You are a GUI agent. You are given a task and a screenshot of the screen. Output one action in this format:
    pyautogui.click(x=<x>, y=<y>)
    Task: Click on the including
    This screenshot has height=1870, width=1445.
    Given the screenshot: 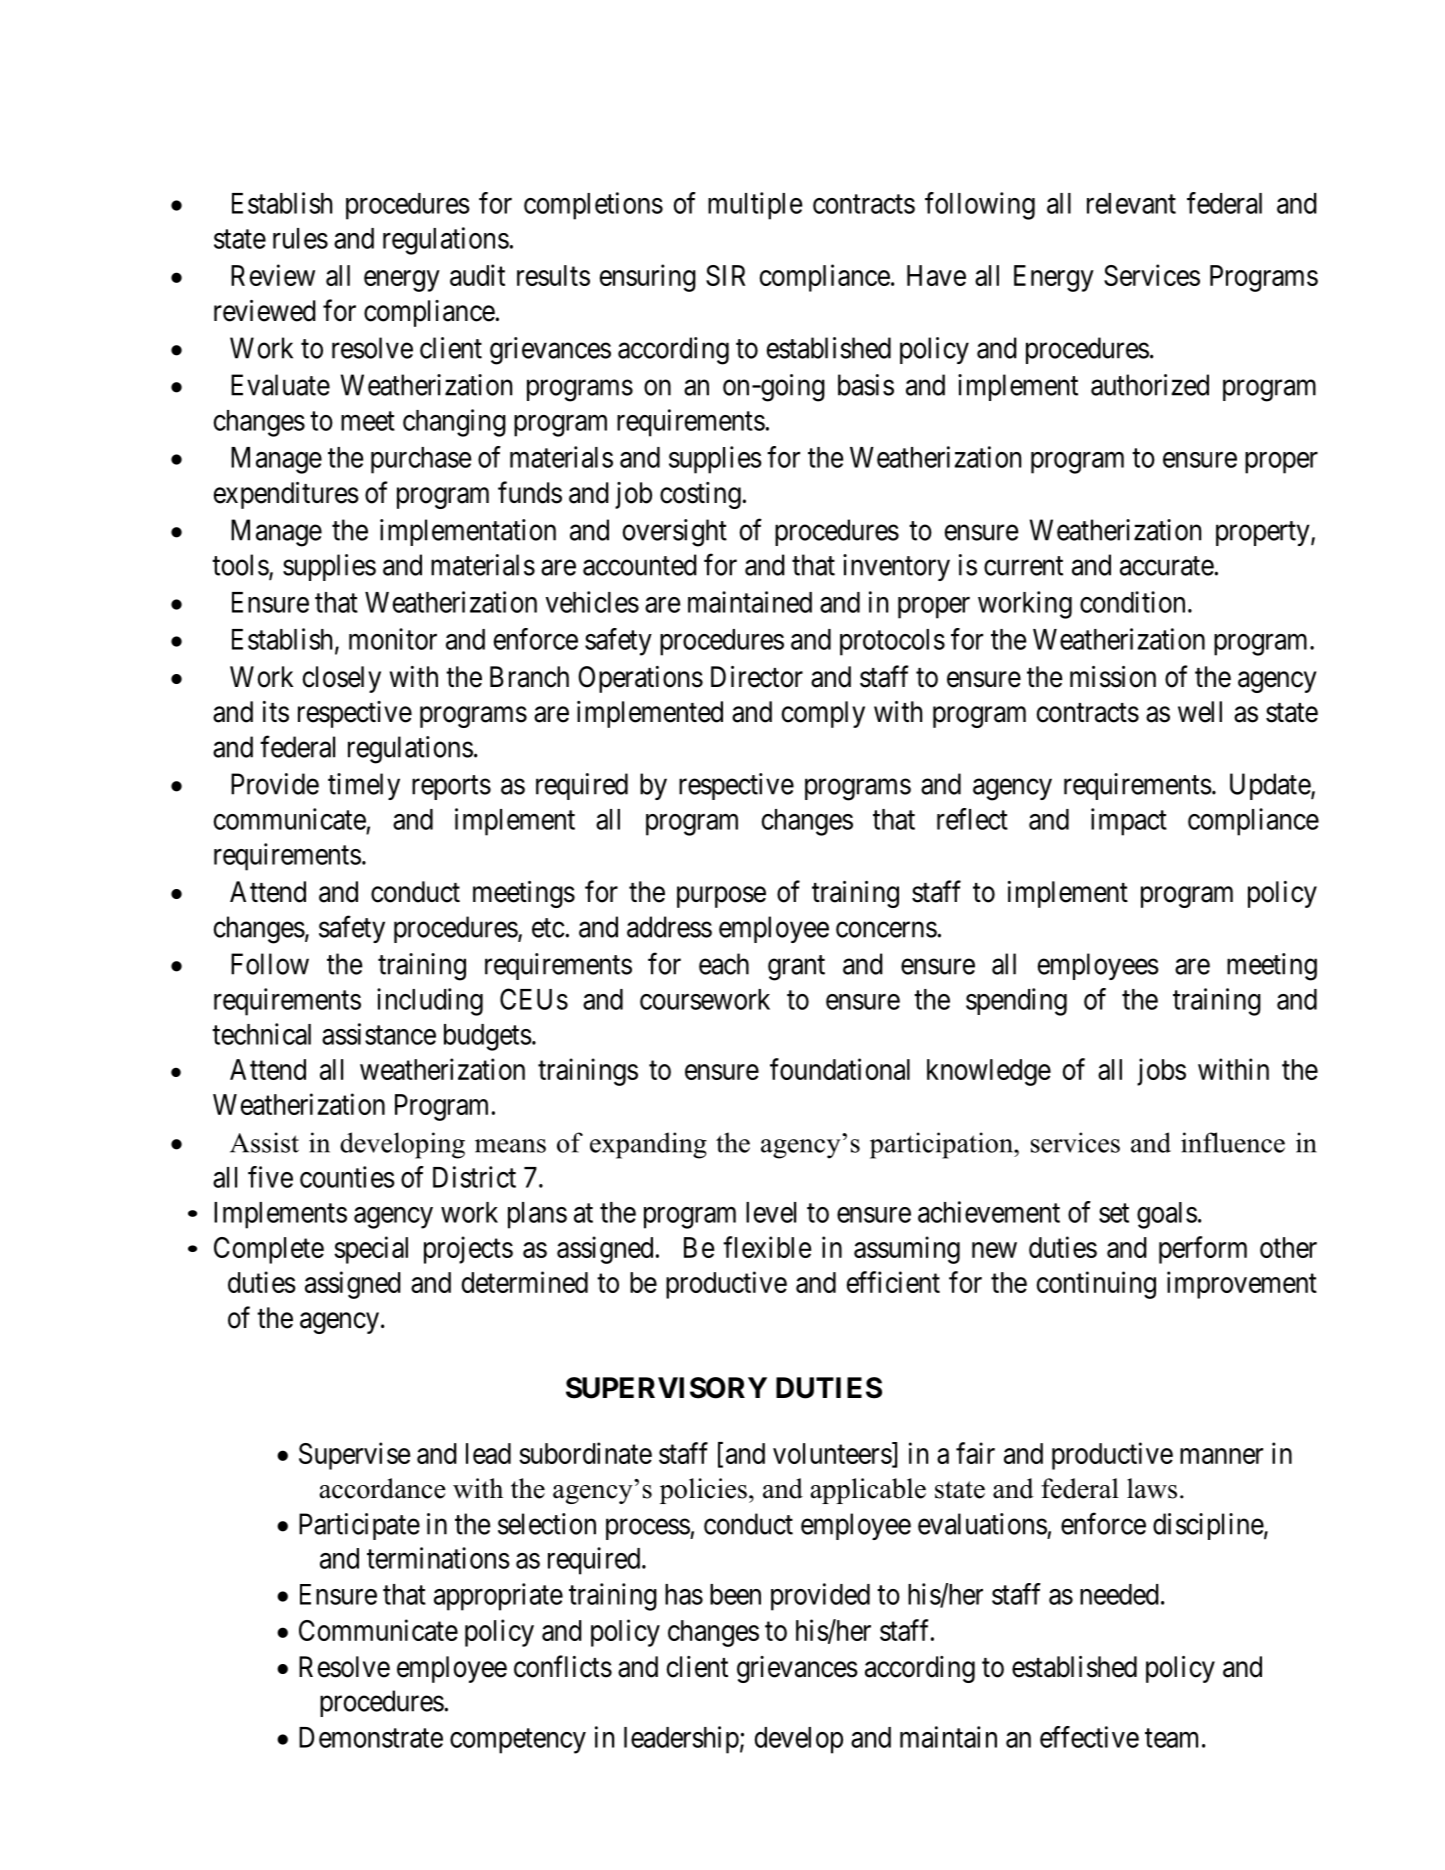 What is the action you would take?
    pyautogui.click(x=430, y=1002)
